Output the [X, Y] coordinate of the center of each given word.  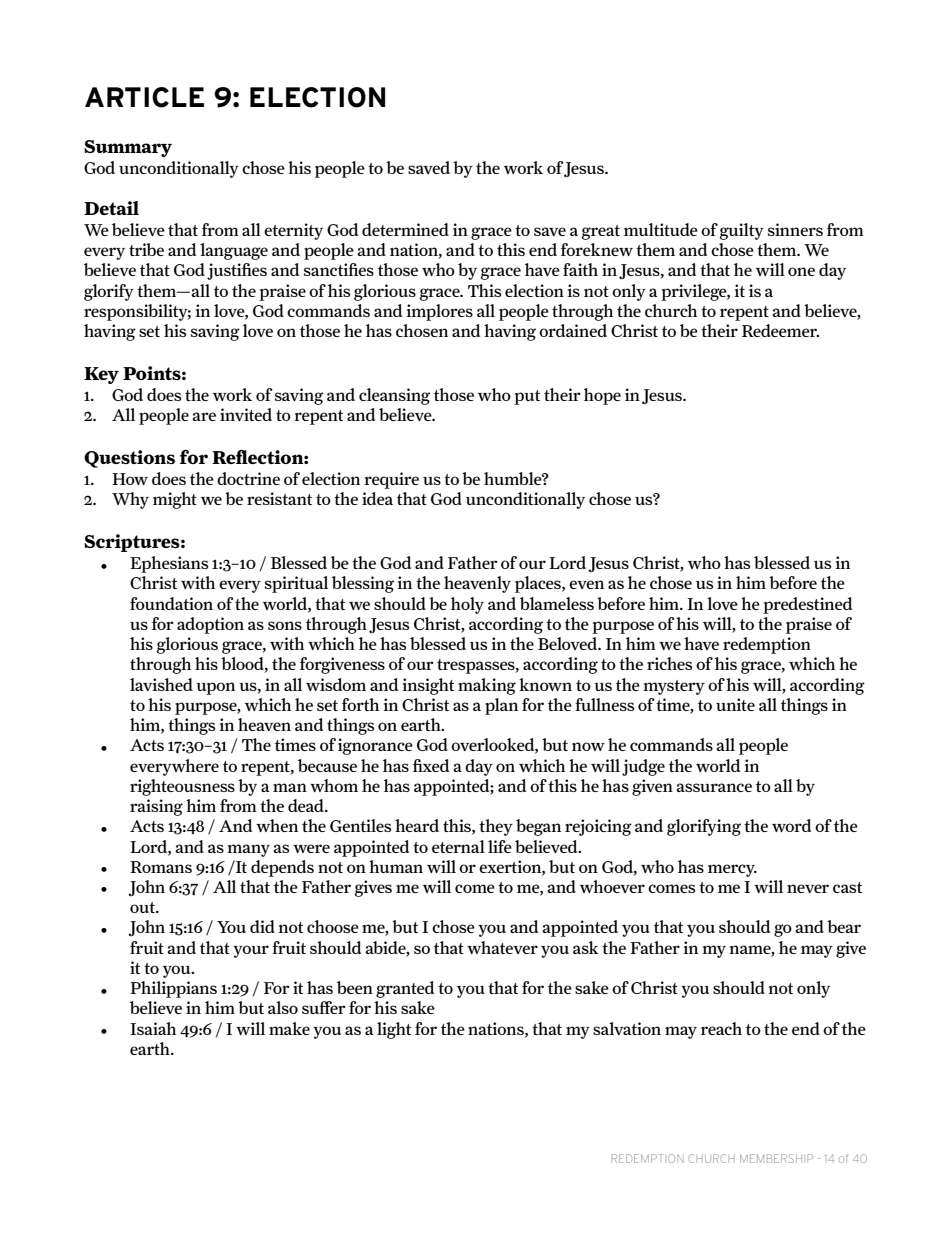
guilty [741, 231]
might [175, 500]
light [394, 1030]
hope [602, 396]
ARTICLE [144, 97]
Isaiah [153, 1028]
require [391, 480]
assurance [714, 787]
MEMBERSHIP [776, 1158]
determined [405, 229]
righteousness [182, 787]
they [496, 827]
